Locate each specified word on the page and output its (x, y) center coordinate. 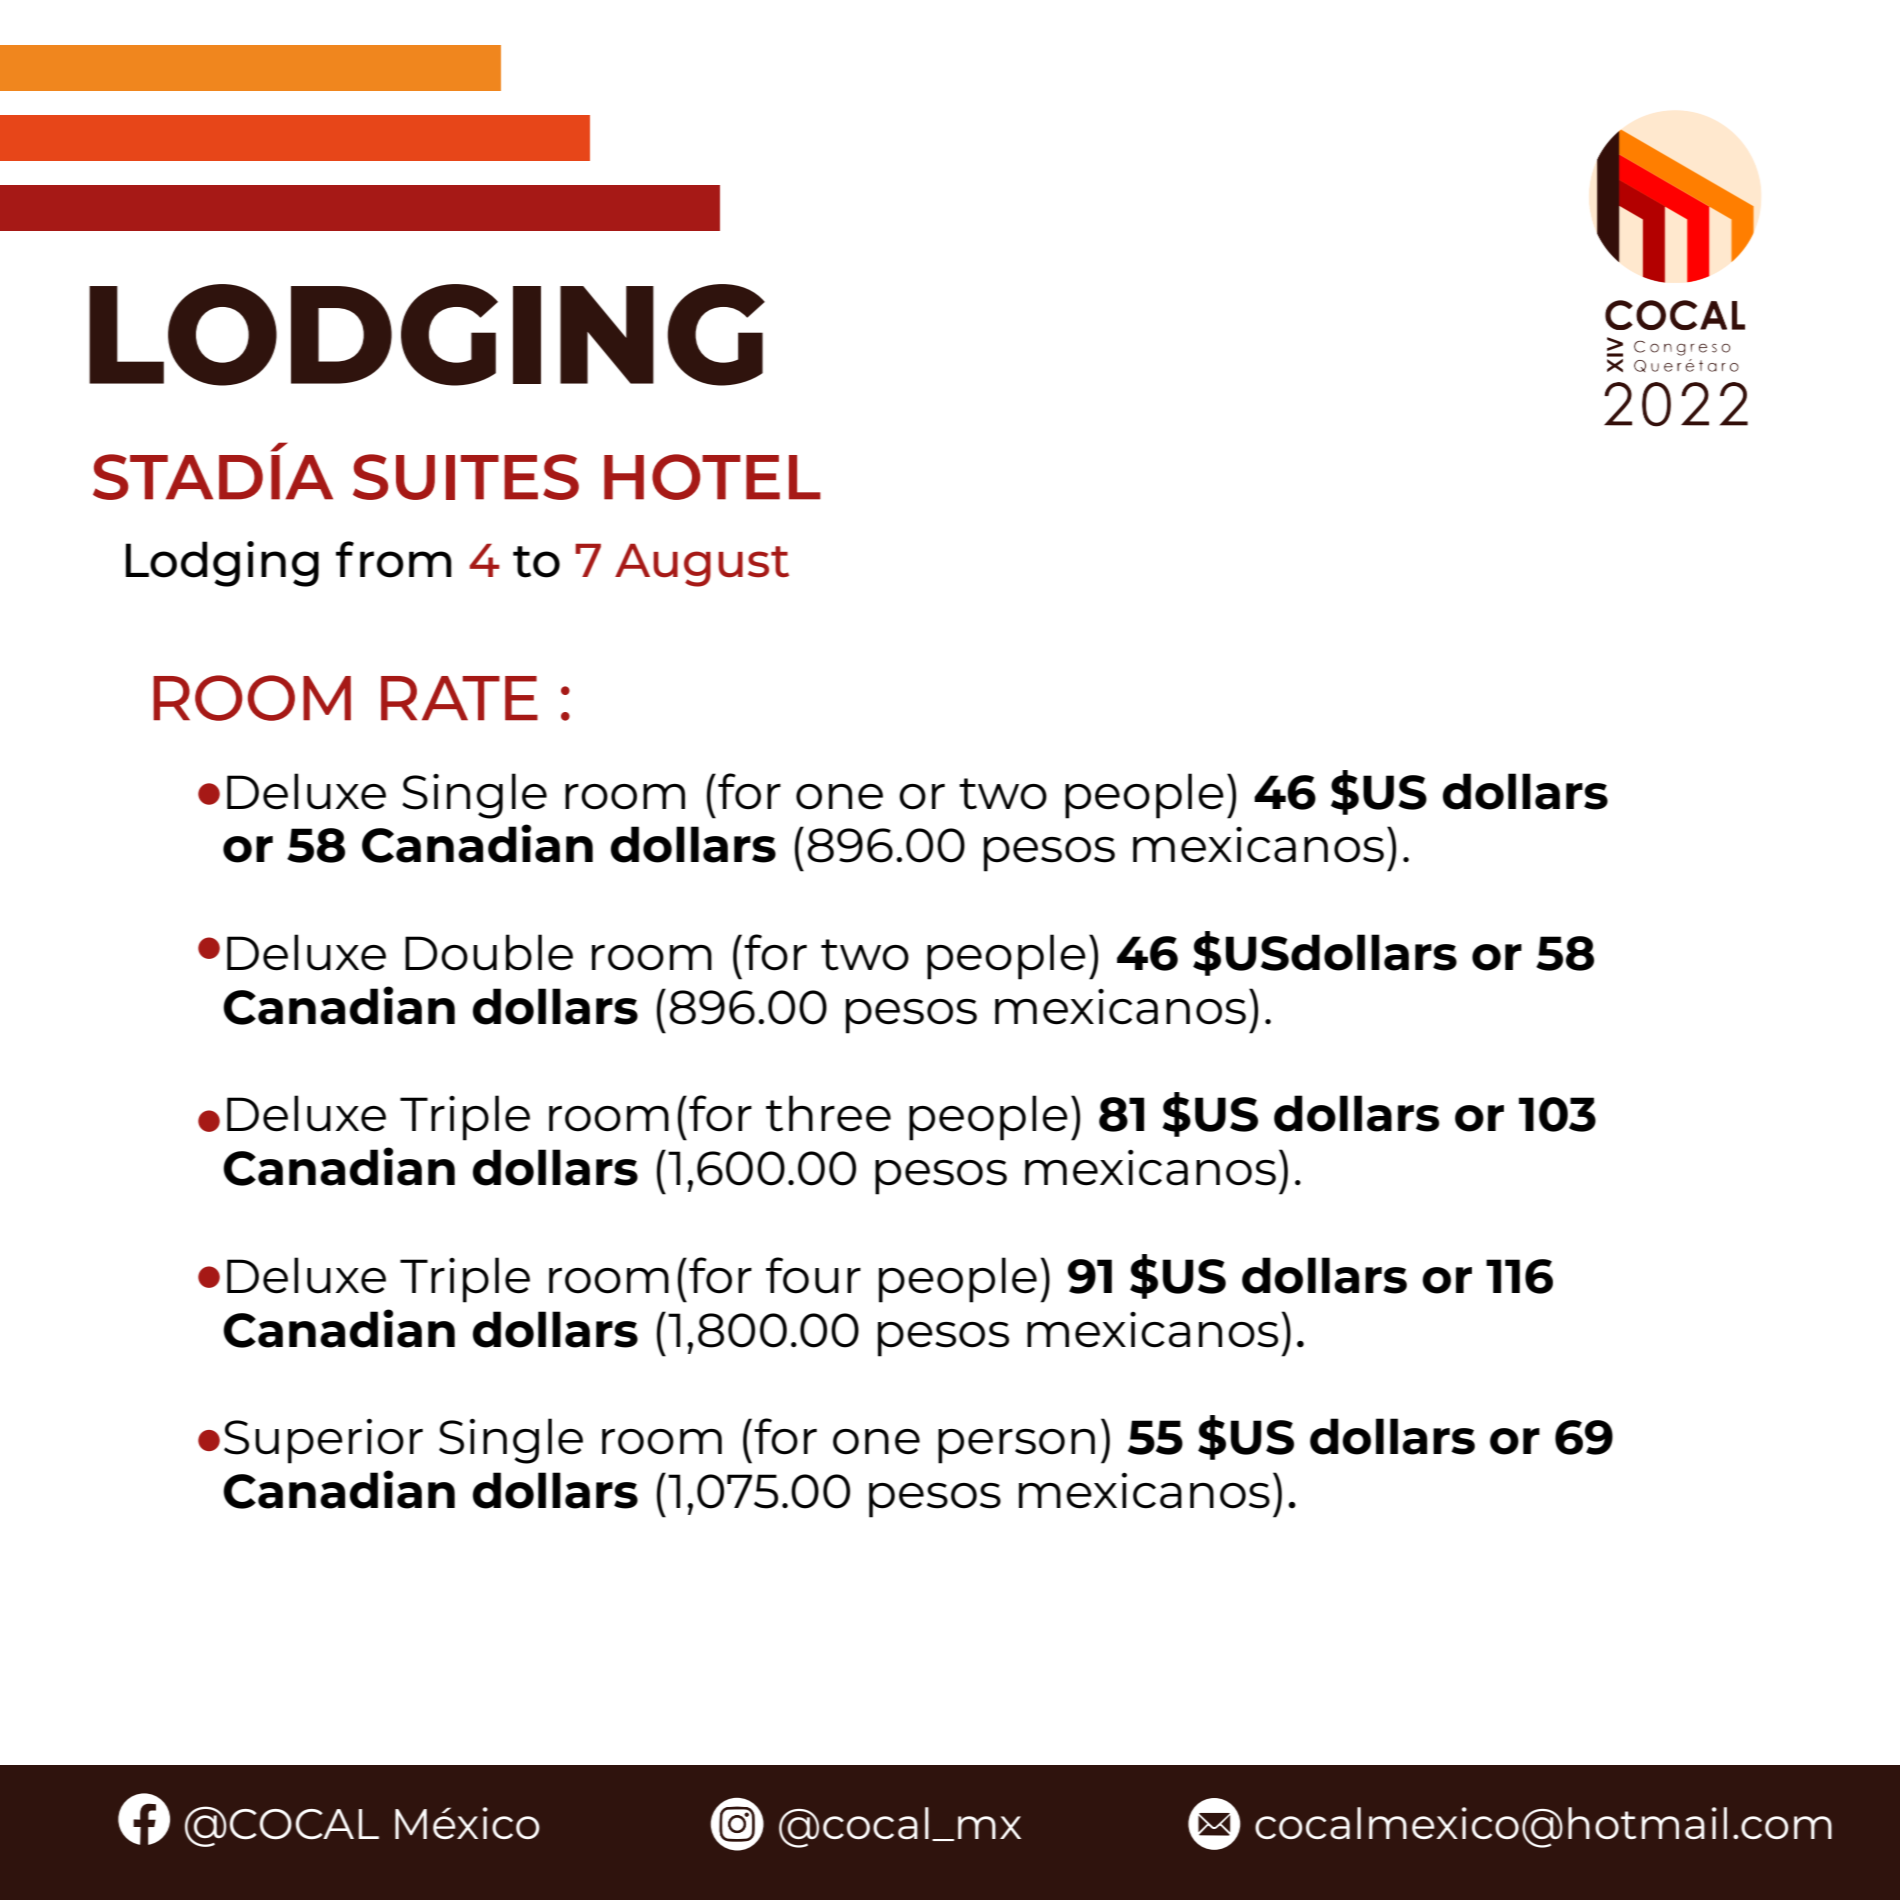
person (1016, 1446)
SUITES (466, 477)
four (813, 1275)
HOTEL (712, 477)
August (702, 565)
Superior (323, 1441)
